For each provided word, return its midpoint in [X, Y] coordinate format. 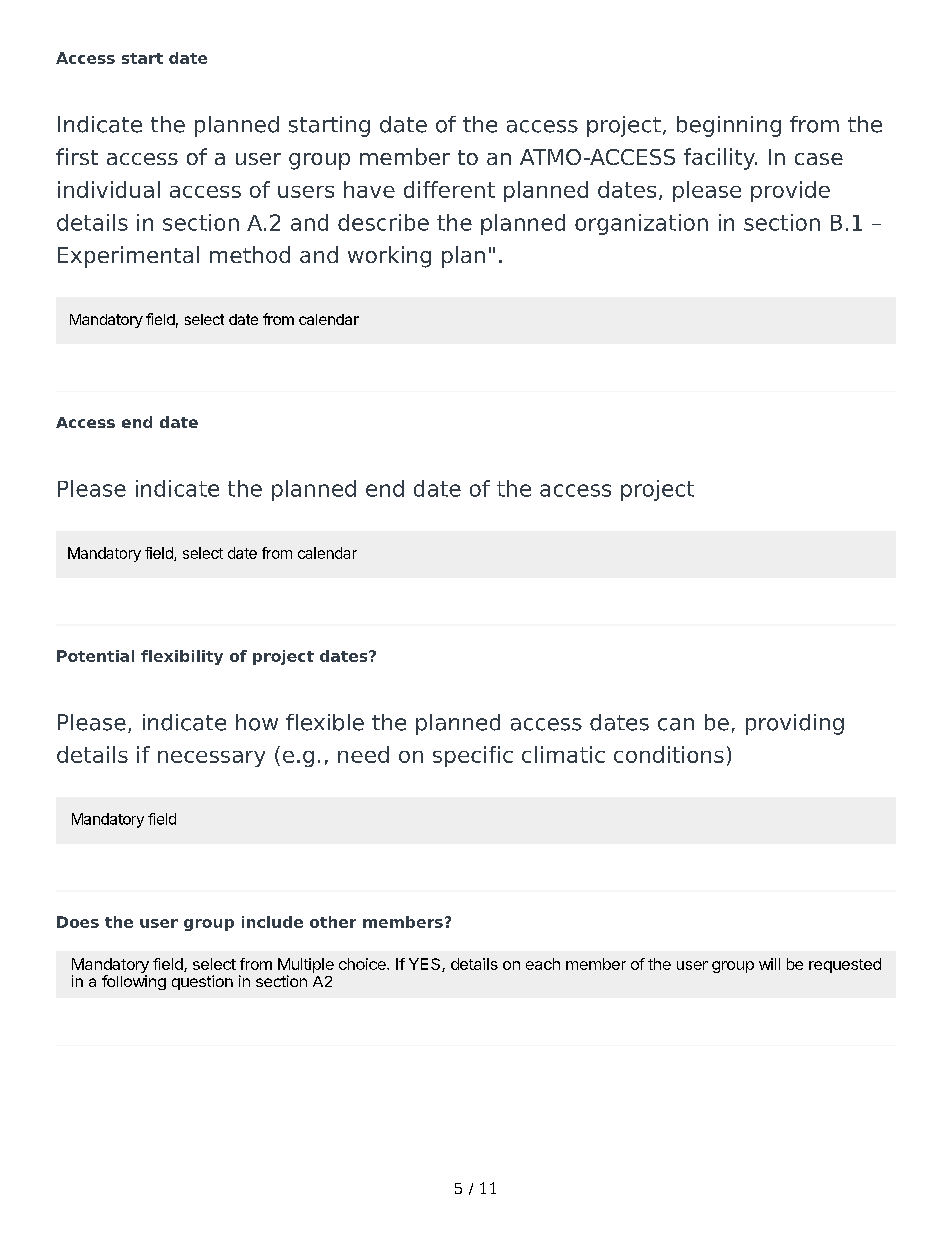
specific [473, 756]
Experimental [128, 257]
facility [720, 159]
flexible [325, 722]
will [769, 964]
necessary [211, 759]
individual [109, 189]
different [449, 189]
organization [641, 224]
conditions [669, 754]
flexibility [182, 657]
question [202, 982]
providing [795, 724]
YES [426, 965]
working [389, 257]
